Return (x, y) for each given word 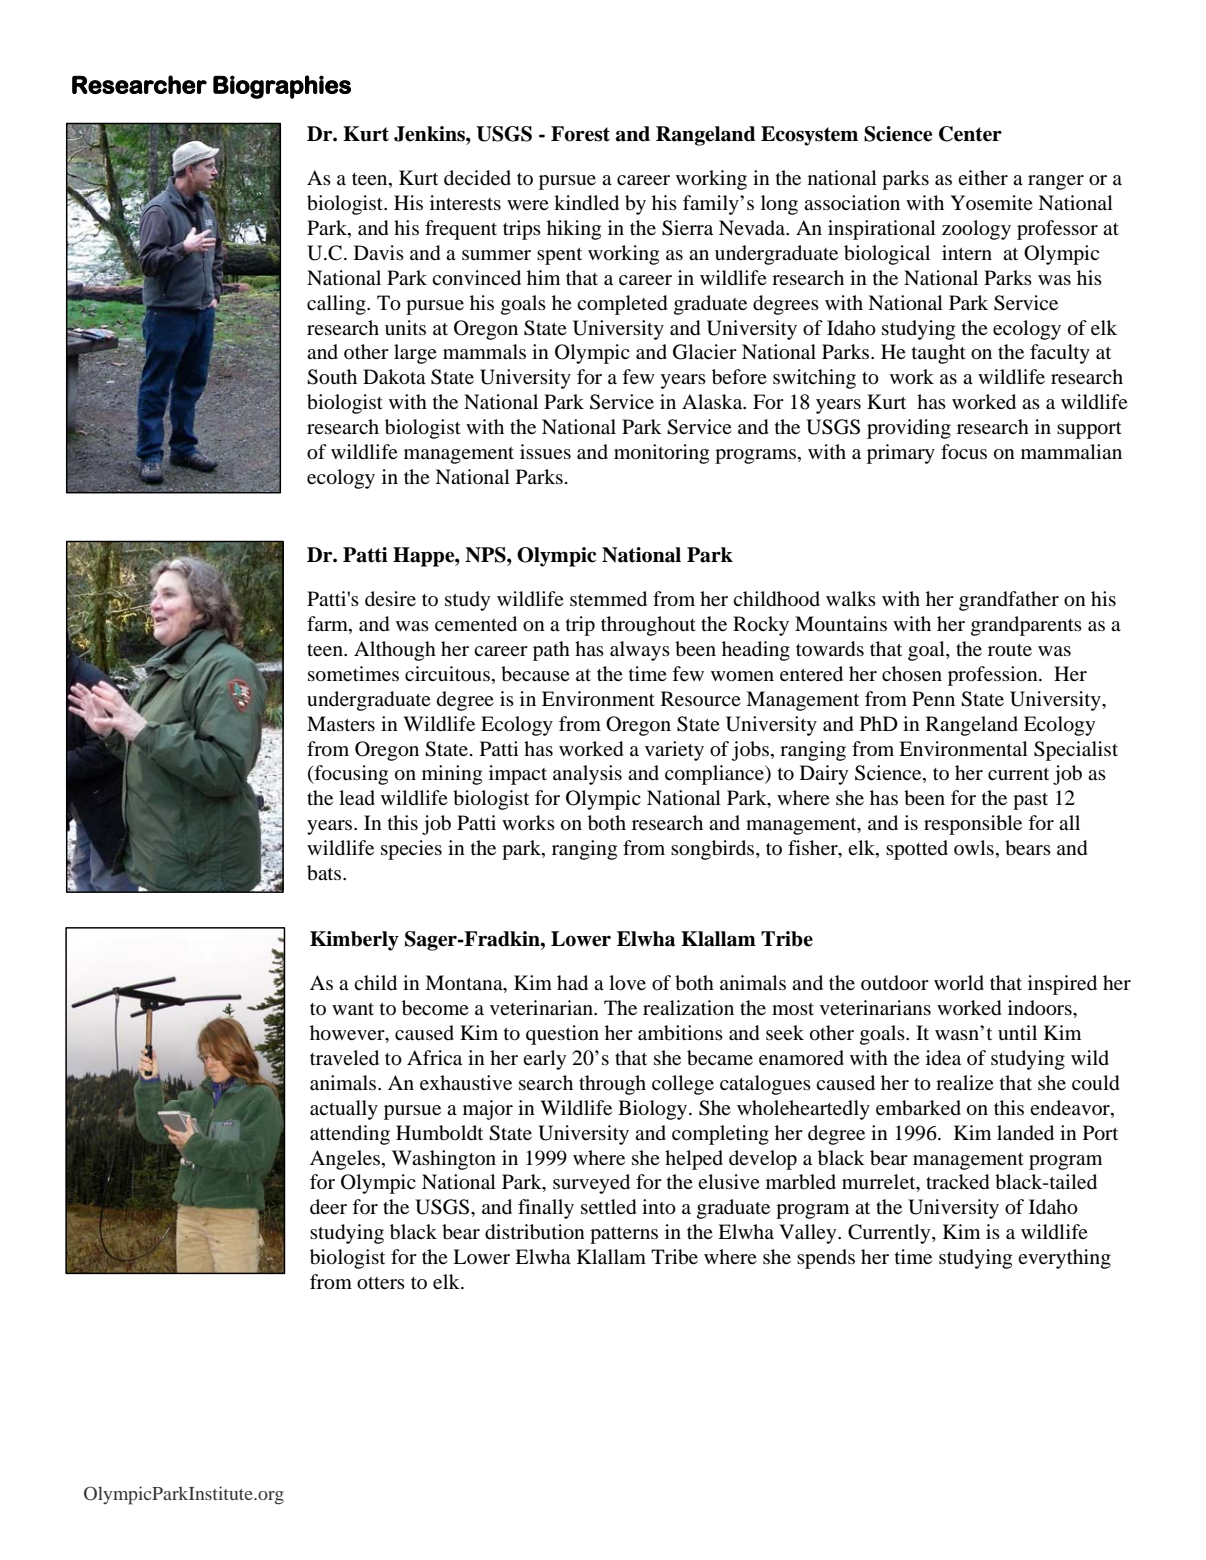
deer (328, 1207)
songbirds (714, 850)
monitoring (661, 454)
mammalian (1071, 451)
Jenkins (430, 134)
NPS (486, 555)
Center (970, 134)
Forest (580, 134)
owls (974, 847)
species (411, 850)
